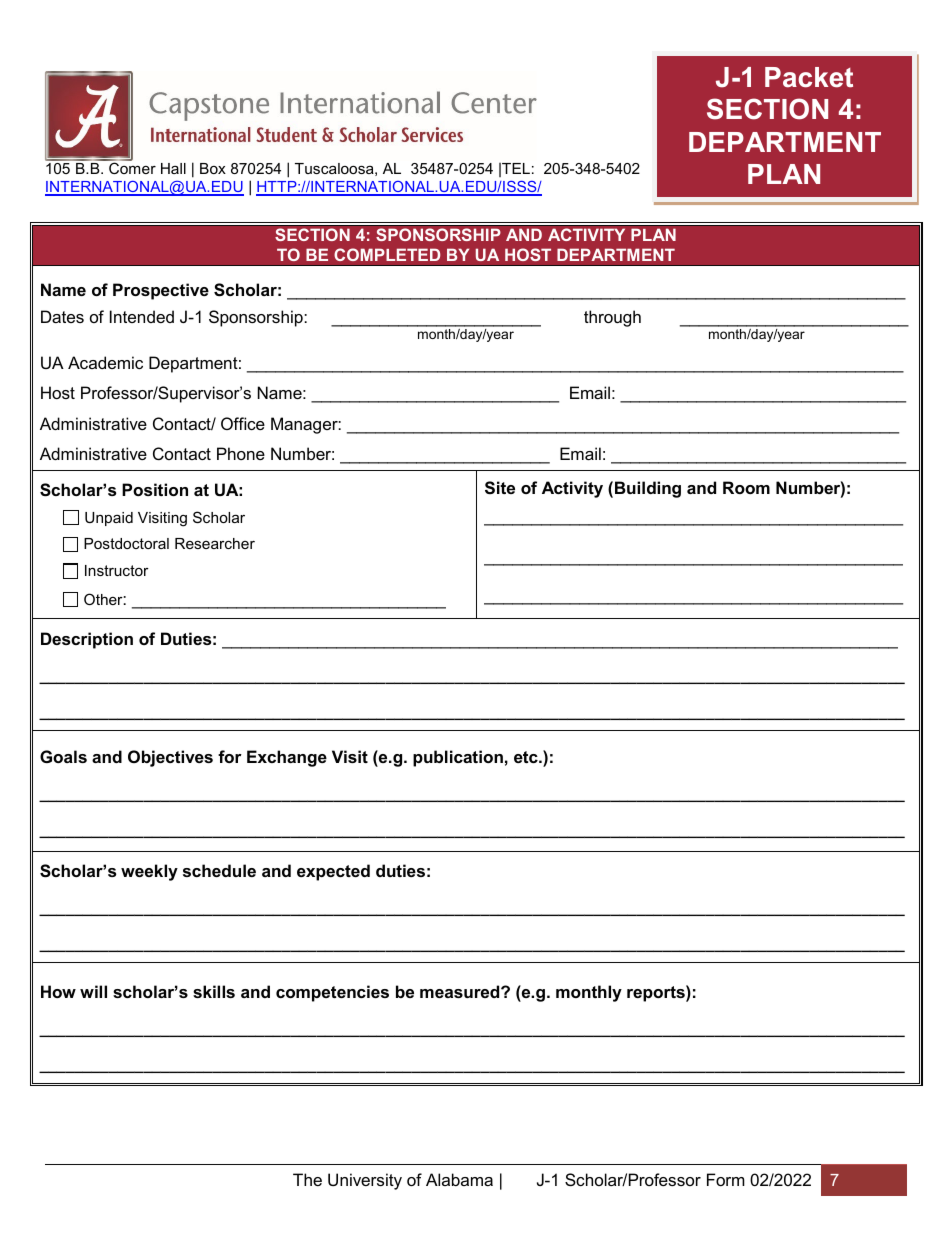 The height and width of the screenshot is (1233, 952). Describe the element at coordinates (387, 254) in the screenshot. I see `COMPLETED` at that location.
